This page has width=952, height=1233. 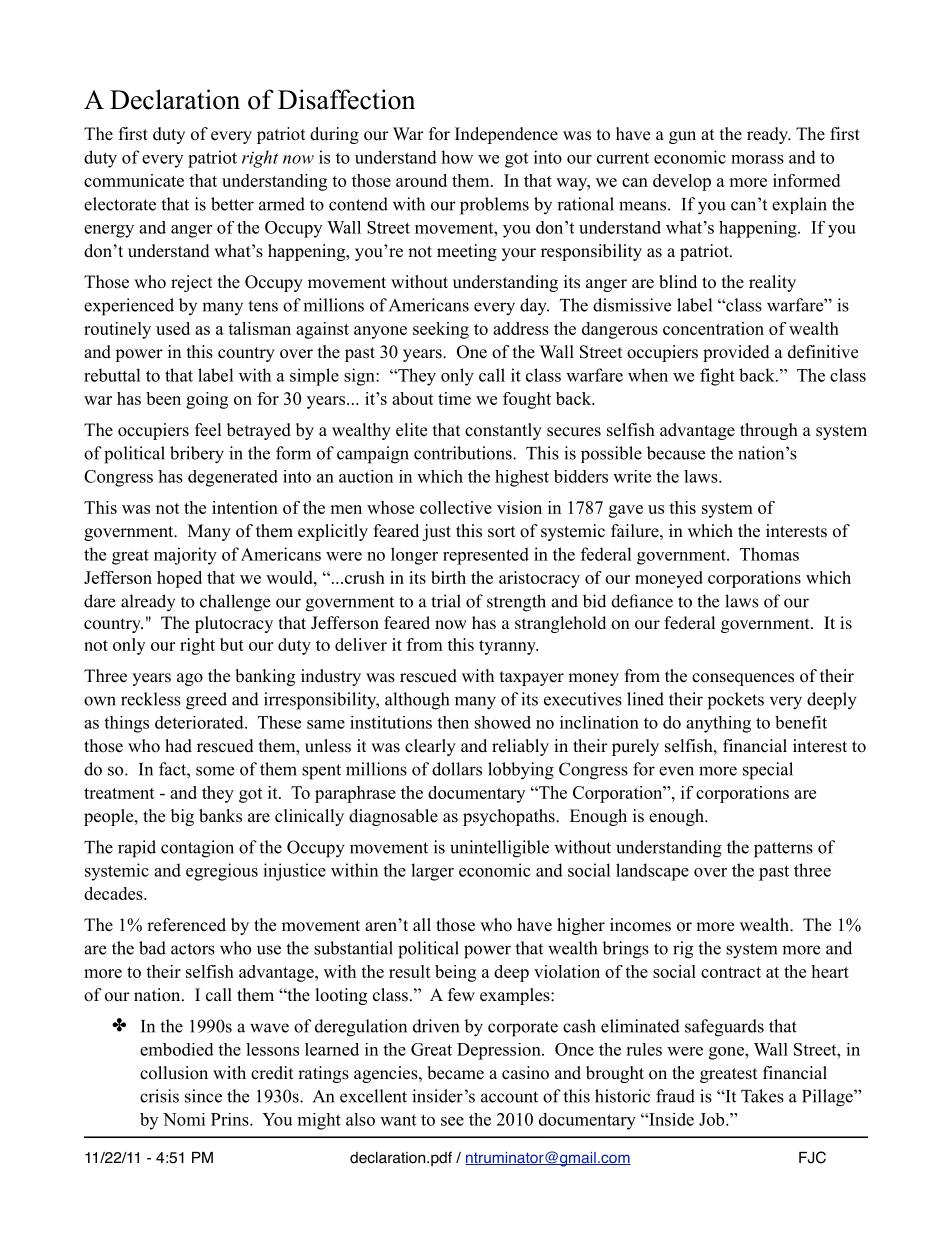 What do you see at coordinates (163, 398) in the page?
I see `been` at bounding box center [163, 398].
